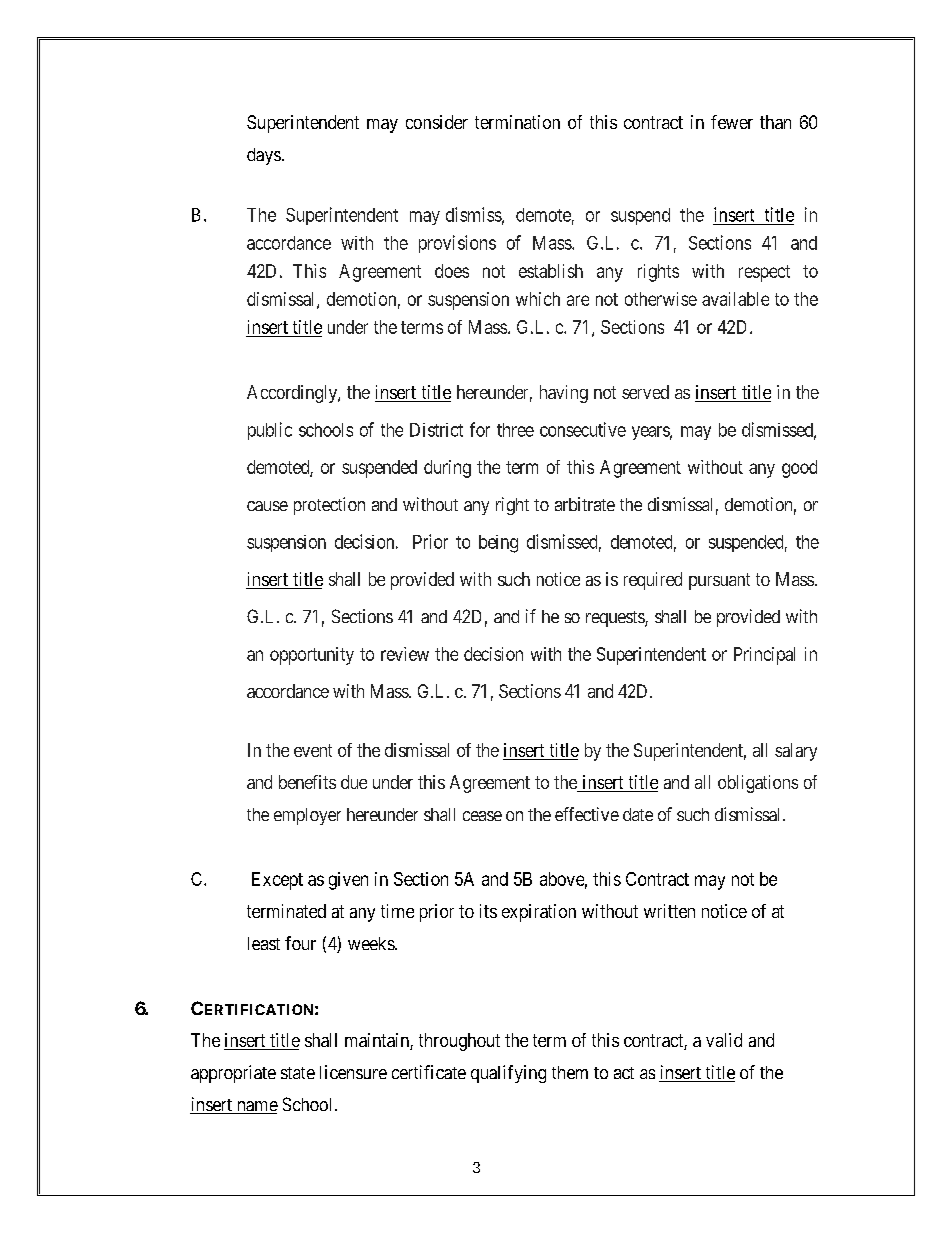 This screenshot has width=952, height=1233. I want to click on state, so click(298, 1073).
